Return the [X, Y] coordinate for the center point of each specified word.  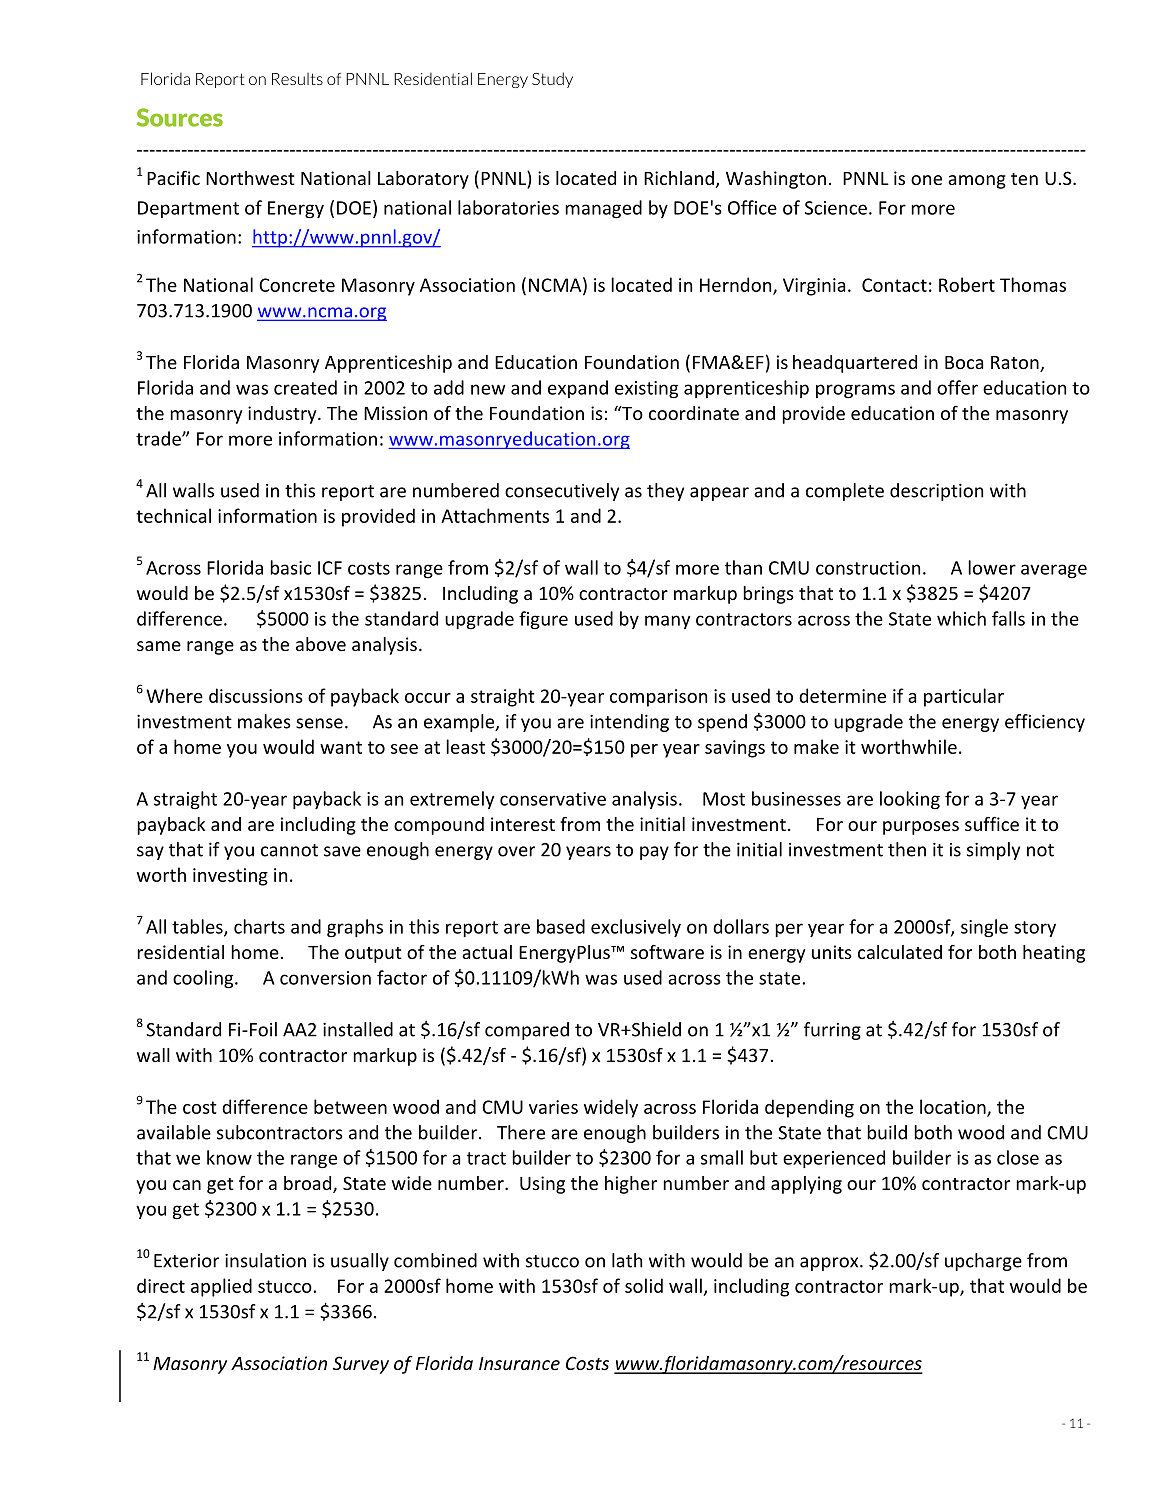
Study [552, 80]
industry [283, 415]
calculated [900, 952]
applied [221, 1287]
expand [578, 389]
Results [297, 79]
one [926, 180]
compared [527, 1031]
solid [644, 1285]
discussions [256, 695]
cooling [204, 979]
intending [629, 723]
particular [964, 697]
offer [957, 387]
